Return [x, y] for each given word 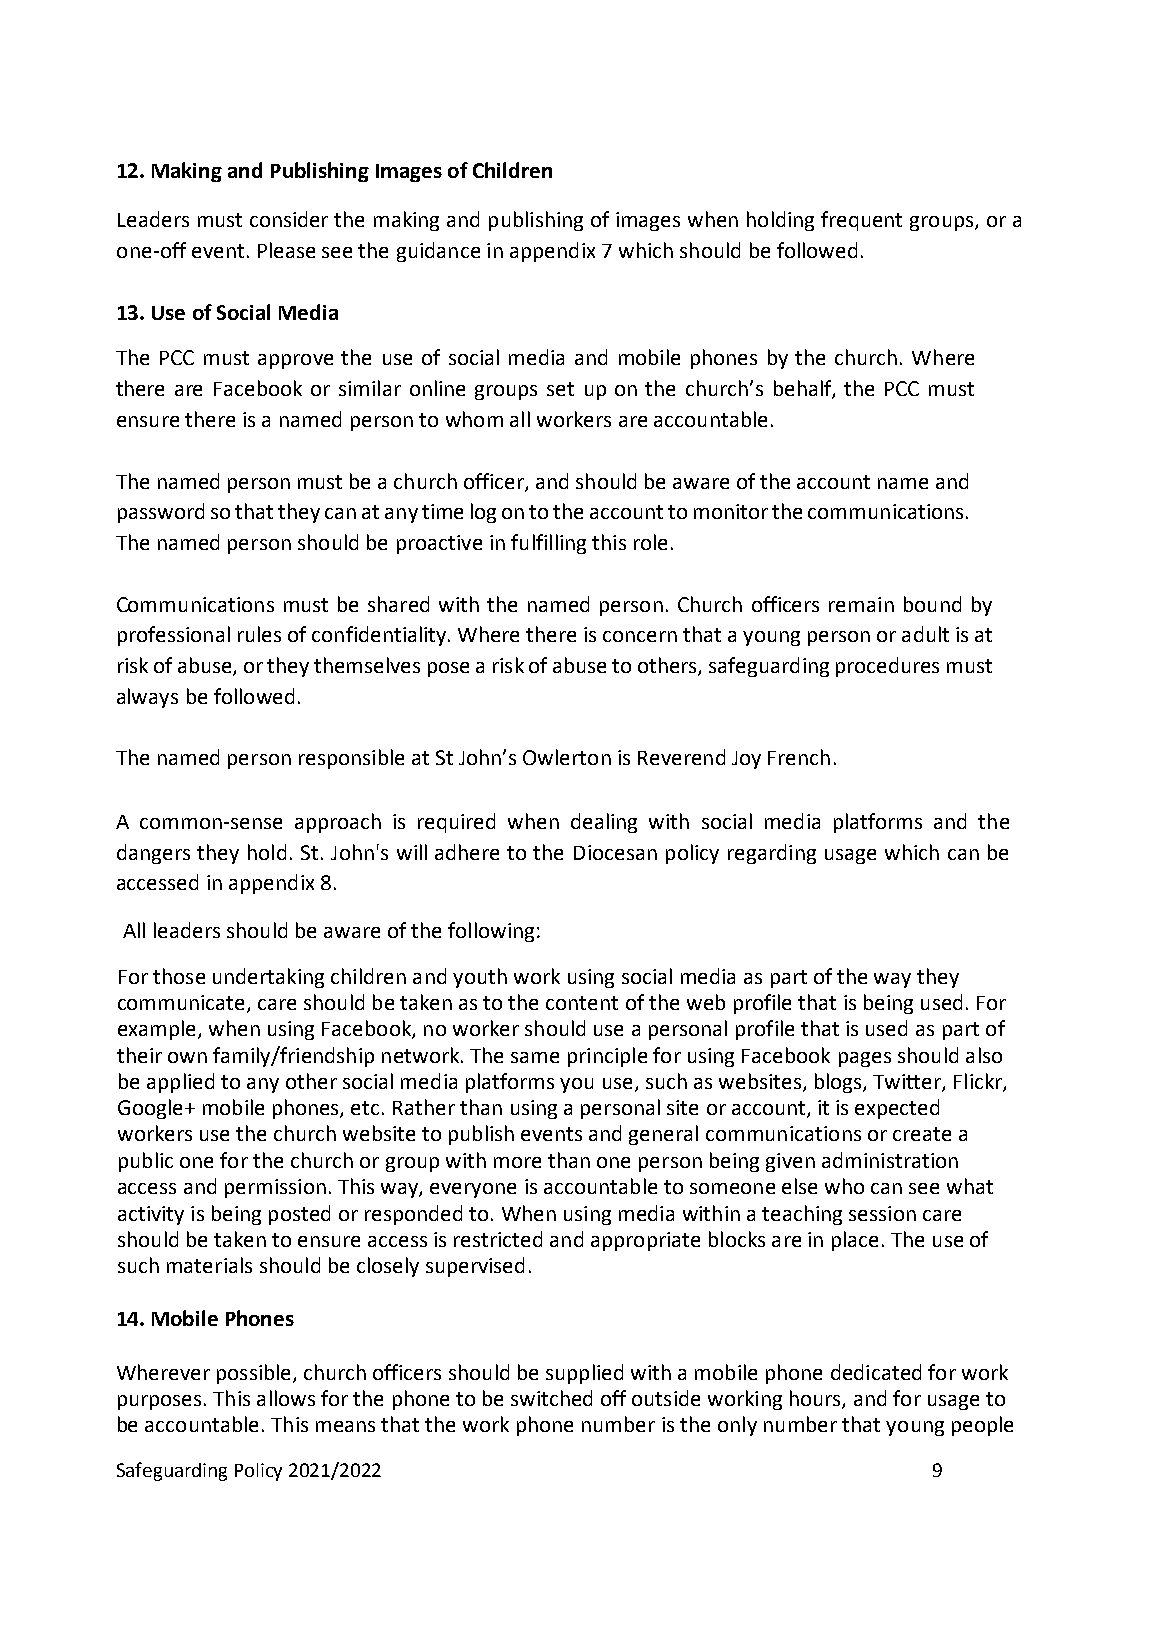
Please [286, 250]
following [491, 932]
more [517, 1162]
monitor [731, 511]
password [161, 513]
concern [640, 636]
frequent [861, 221]
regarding [772, 854]
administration [890, 1160]
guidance [438, 252]
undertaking [268, 978]
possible [253, 1374]
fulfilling [548, 544]
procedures [887, 667]
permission [275, 1188]
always [147, 698]
